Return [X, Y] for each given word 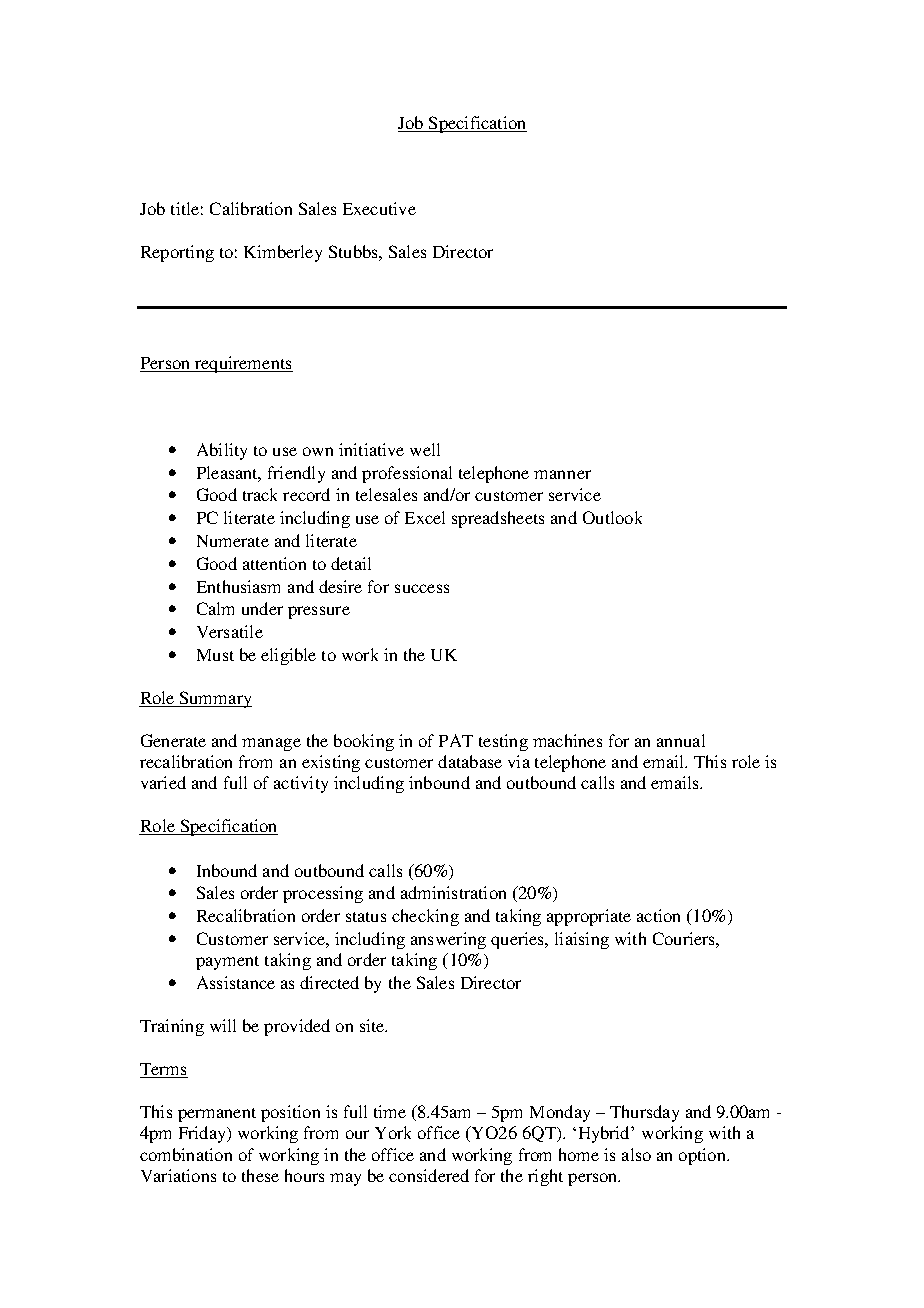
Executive [379, 208]
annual [681, 740]
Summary [215, 699]
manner [562, 474]
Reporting [177, 253]
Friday [203, 1134]
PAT [456, 740]
